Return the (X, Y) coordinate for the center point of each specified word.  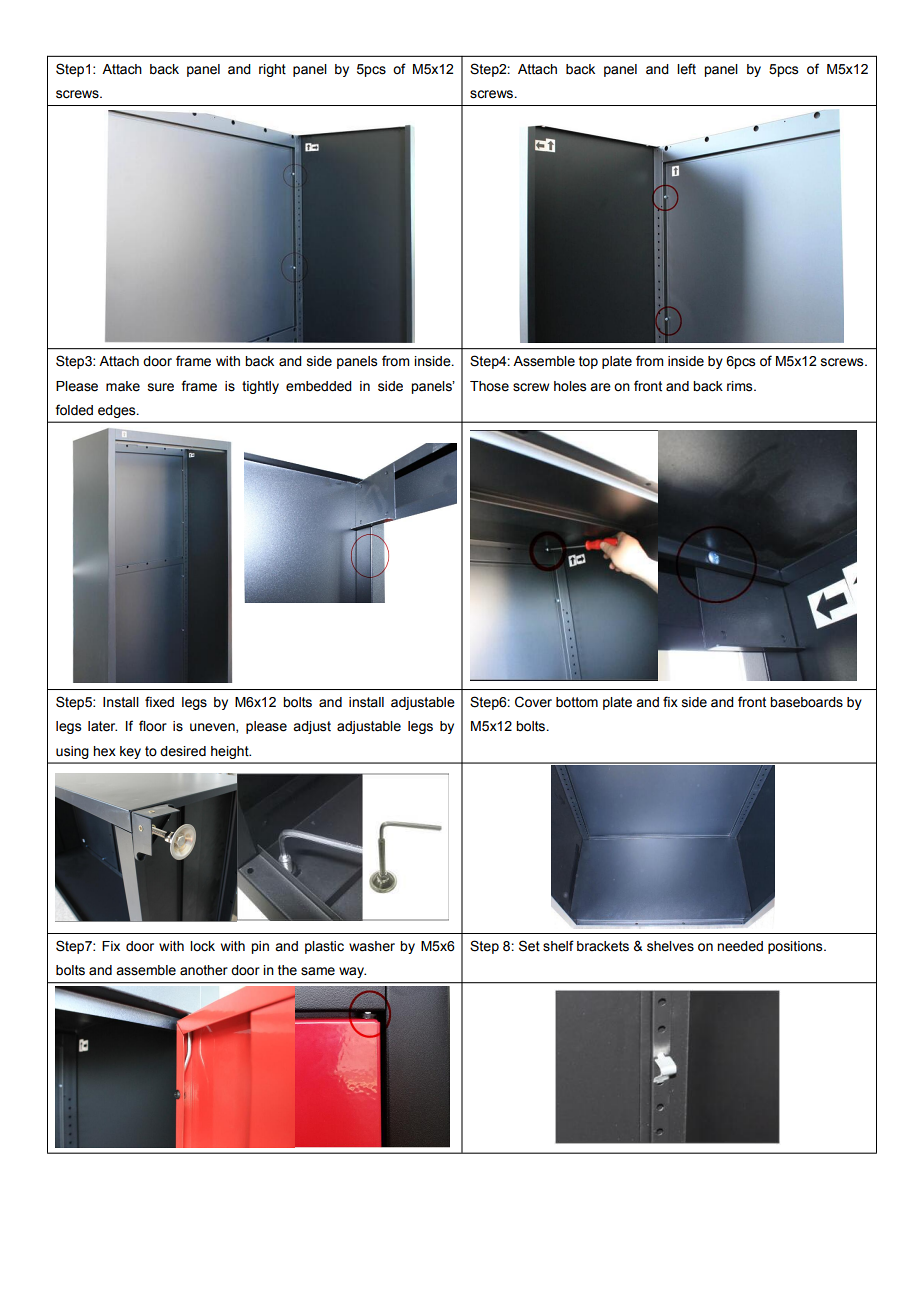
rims (741, 386)
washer (372, 946)
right (272, 70)
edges (118, 411)
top (588, 362)
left (686, 69)
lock (202, 946)
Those (489, 386)
